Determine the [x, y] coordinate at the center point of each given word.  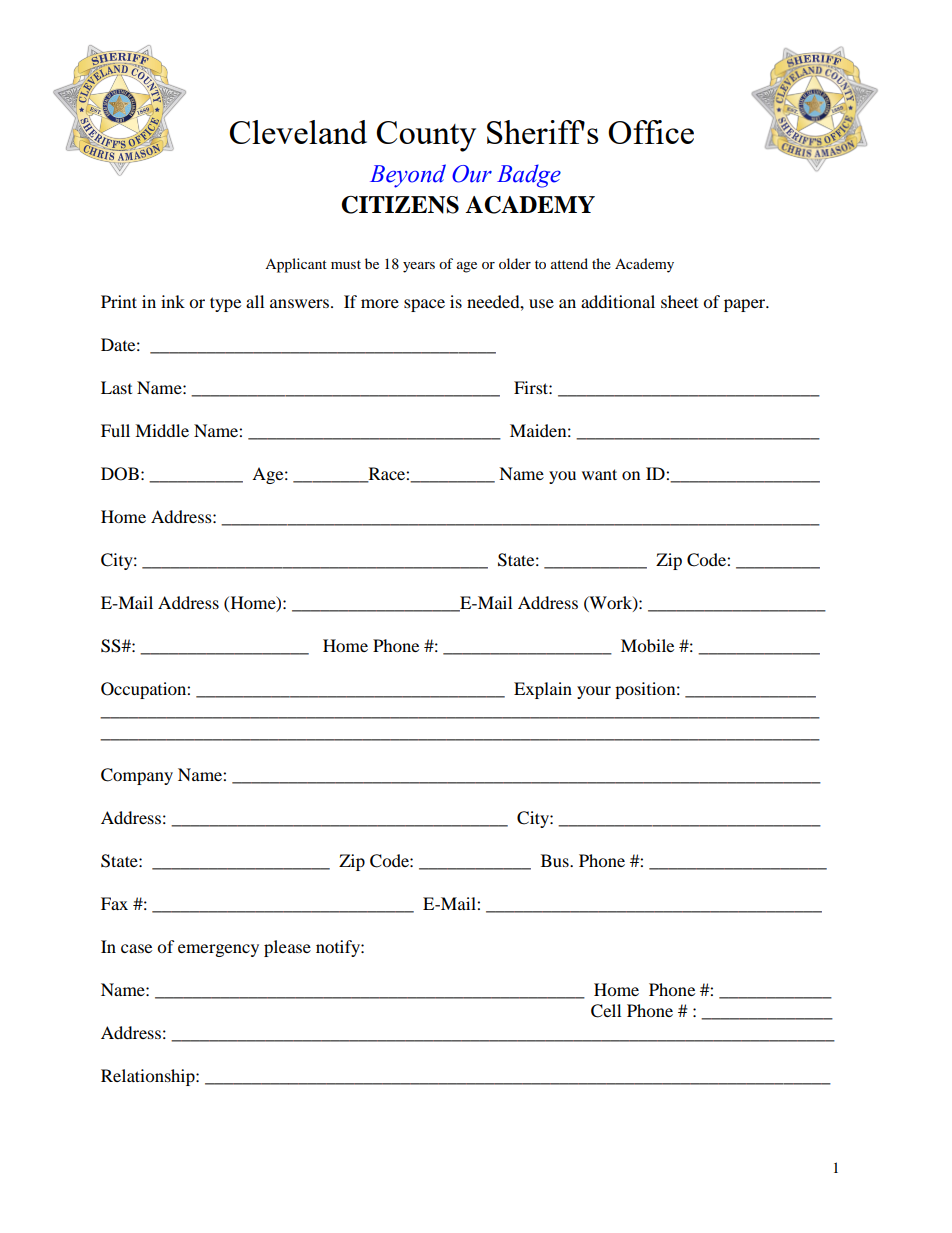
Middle [162, 430]
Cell [606, 1011]
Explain [543, 690]
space [424, 305]
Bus [556, 860]
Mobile [647, 645]
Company [137, 776]
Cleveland [298, 132]
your [594, 692]
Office [651, 132]
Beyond [408, 176]
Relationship [149, 1077]
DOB [120, 474]
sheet [679, 301]
